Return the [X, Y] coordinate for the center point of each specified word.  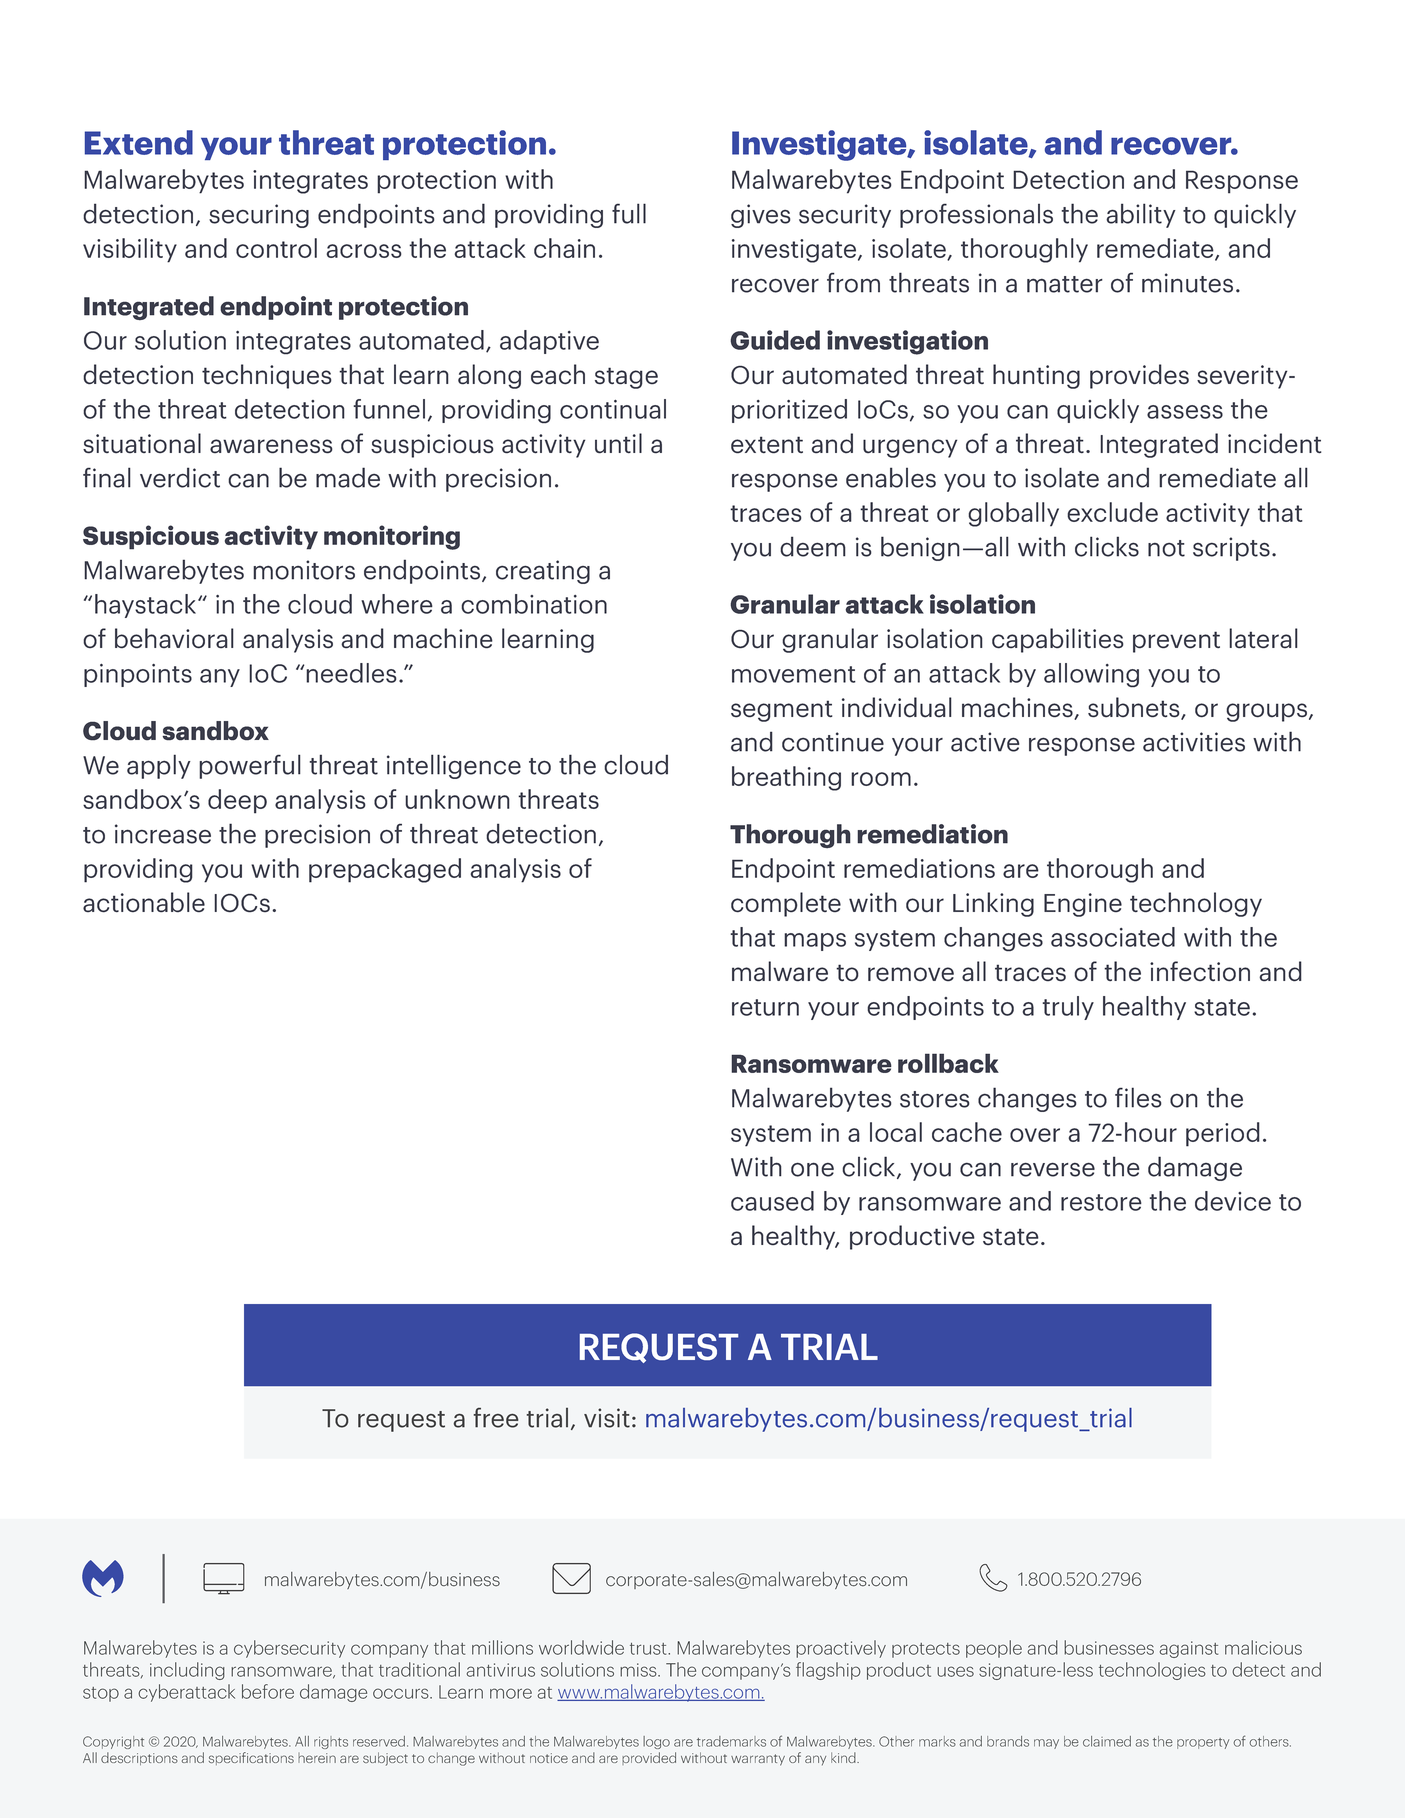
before [268, 1691]
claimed [1107, 1741]
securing [259, 216]
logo [656, 1742]
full [629, 213]
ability [1141, 215]
